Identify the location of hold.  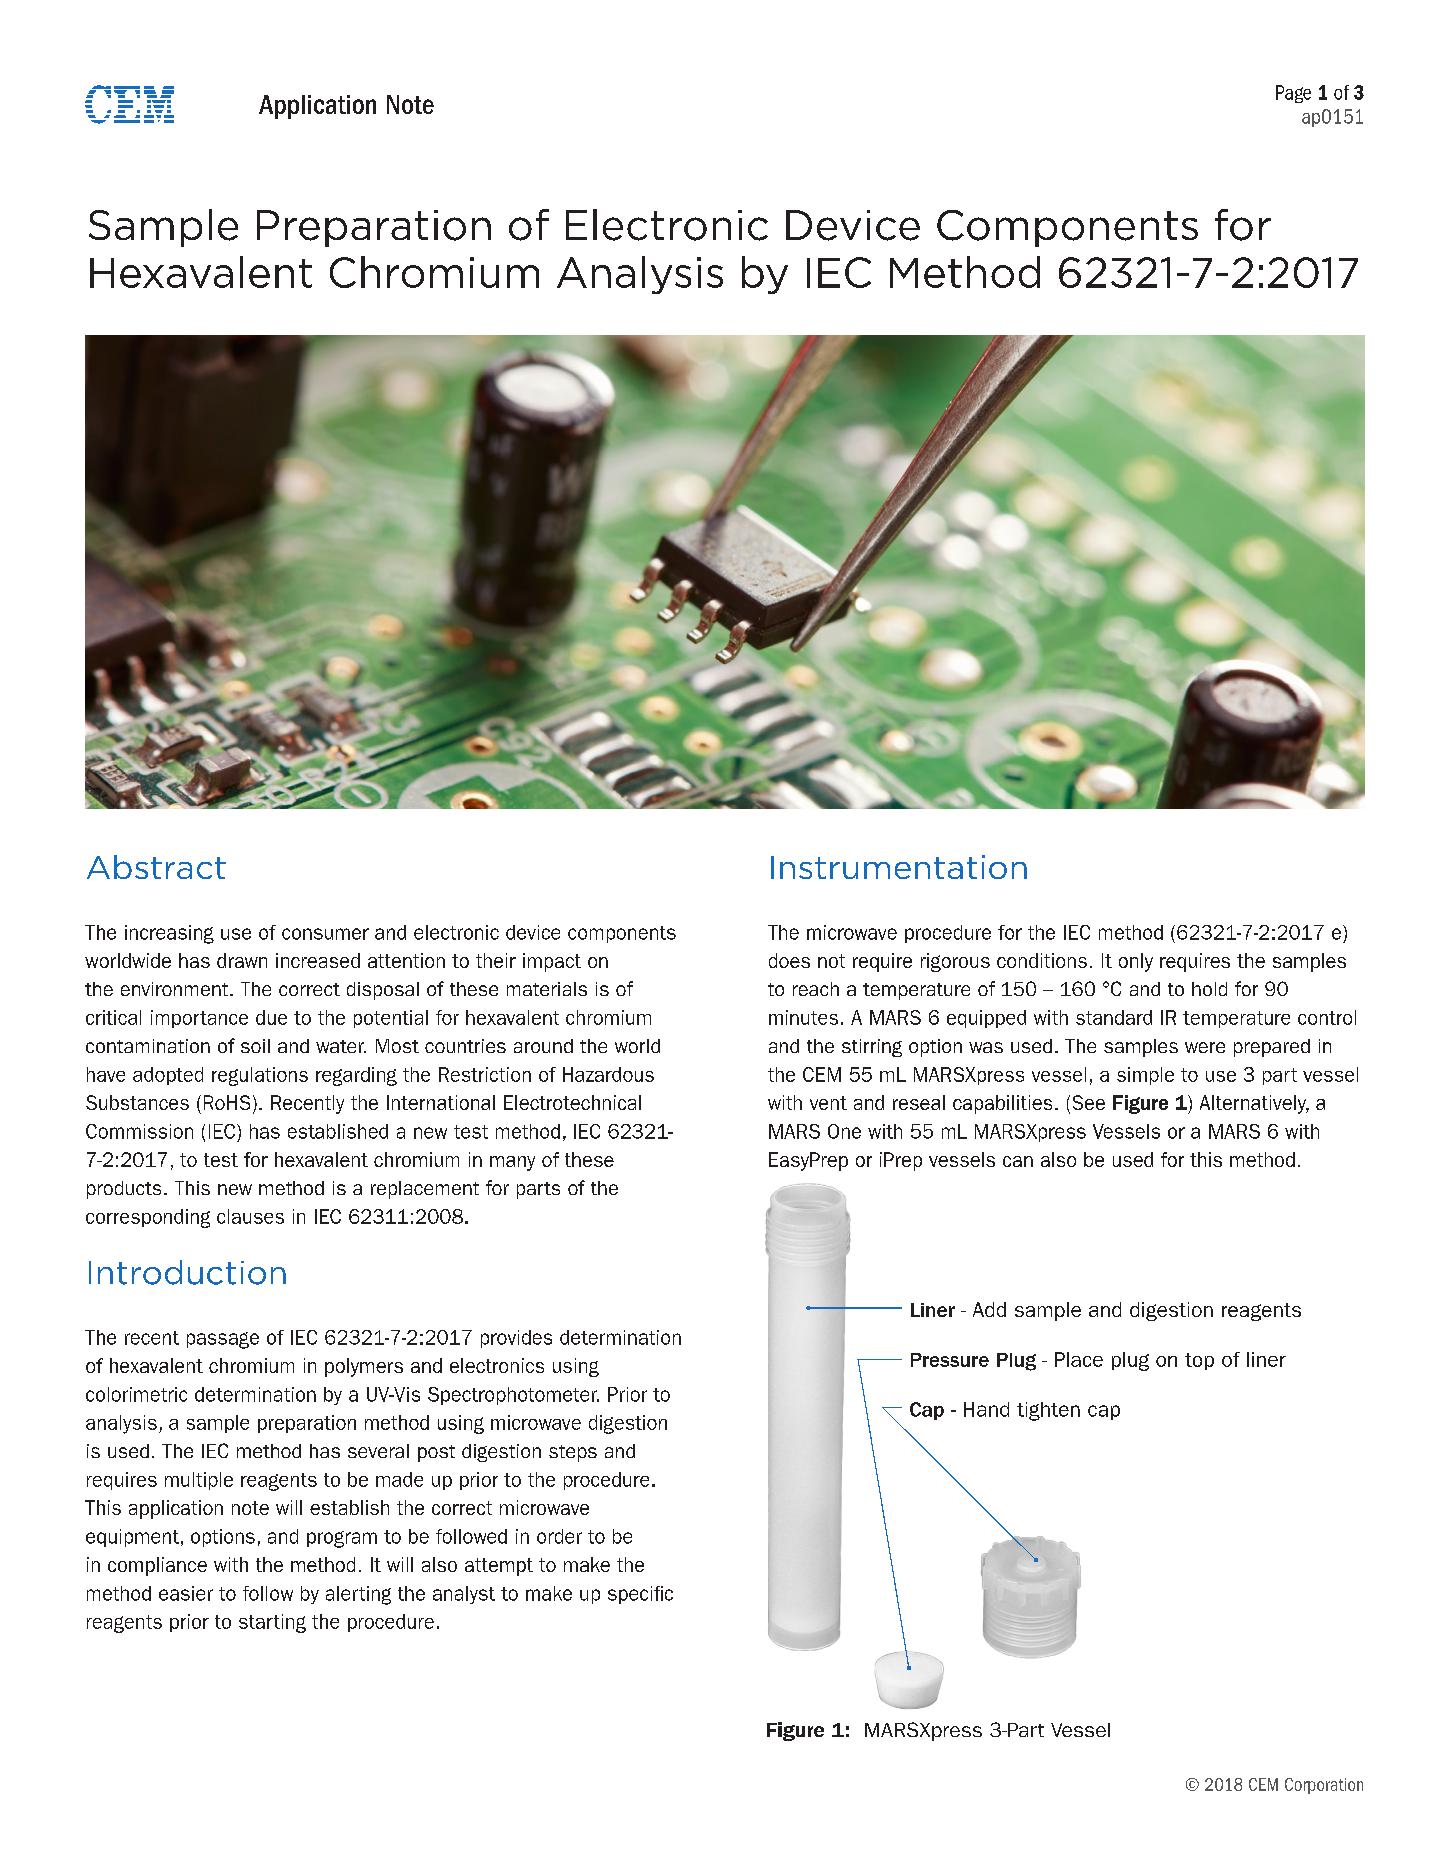
(1209, 989).
